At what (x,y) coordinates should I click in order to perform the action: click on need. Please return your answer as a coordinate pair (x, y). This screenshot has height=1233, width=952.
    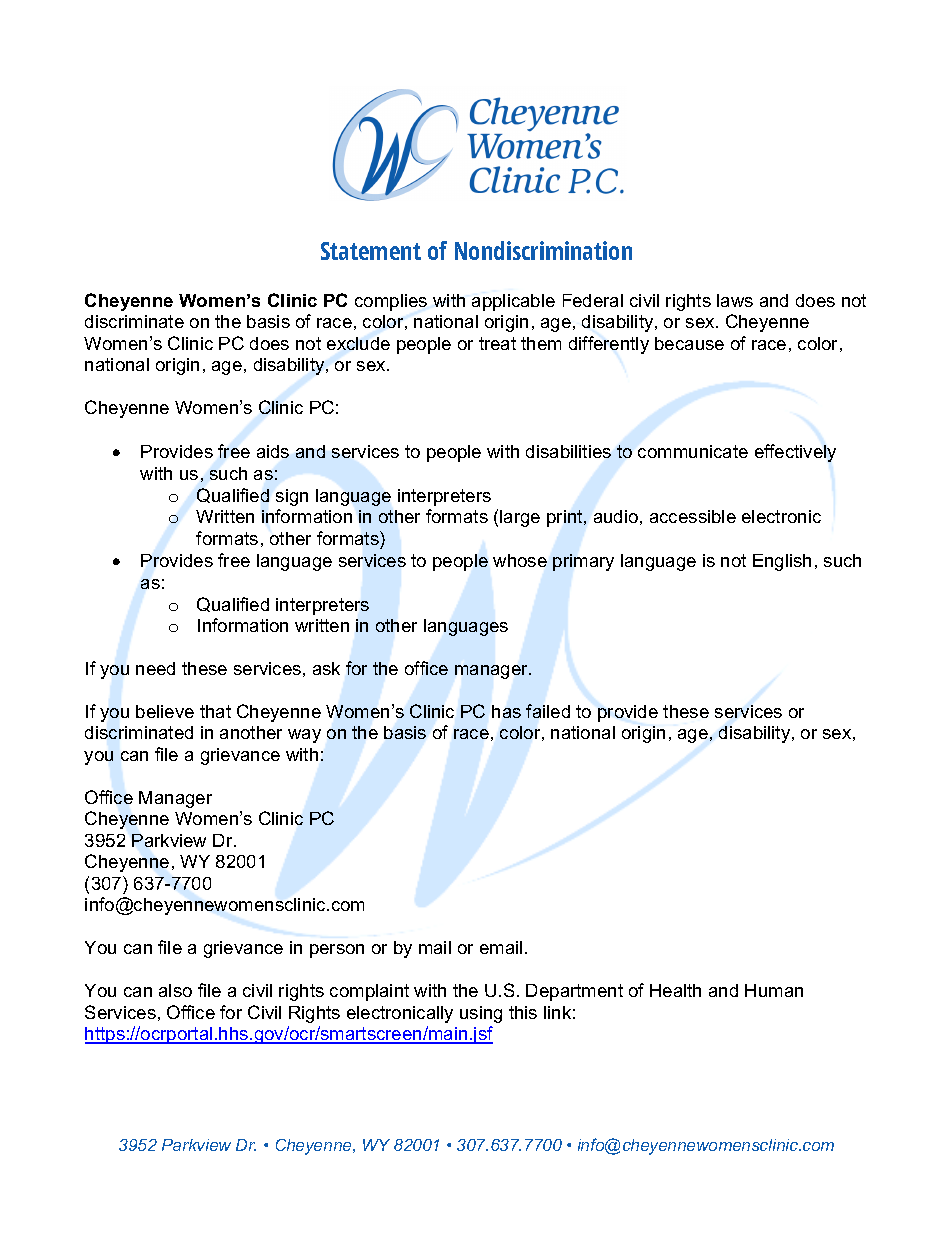
    Looking at the image, I should click on (155, 668).
